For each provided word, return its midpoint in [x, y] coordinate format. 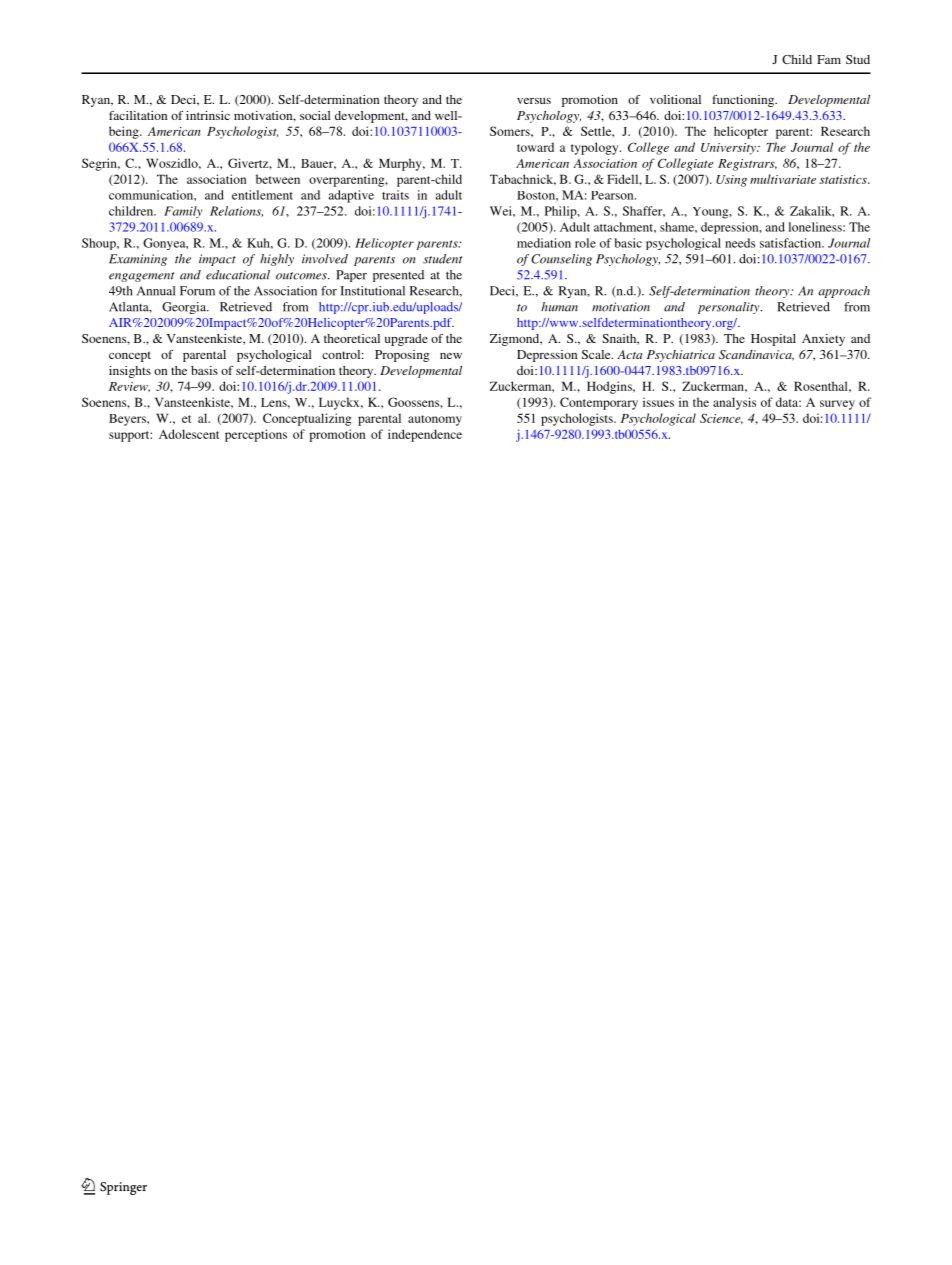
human [559, 307]
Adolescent [189, 434]
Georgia [185, 308]
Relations [236, 211]
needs [740, 243]
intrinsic [208, 115]
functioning [744, 101]
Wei [502, 211]
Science [721, 418]
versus [534, 101]
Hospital [773, 340]
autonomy [435, 420]
